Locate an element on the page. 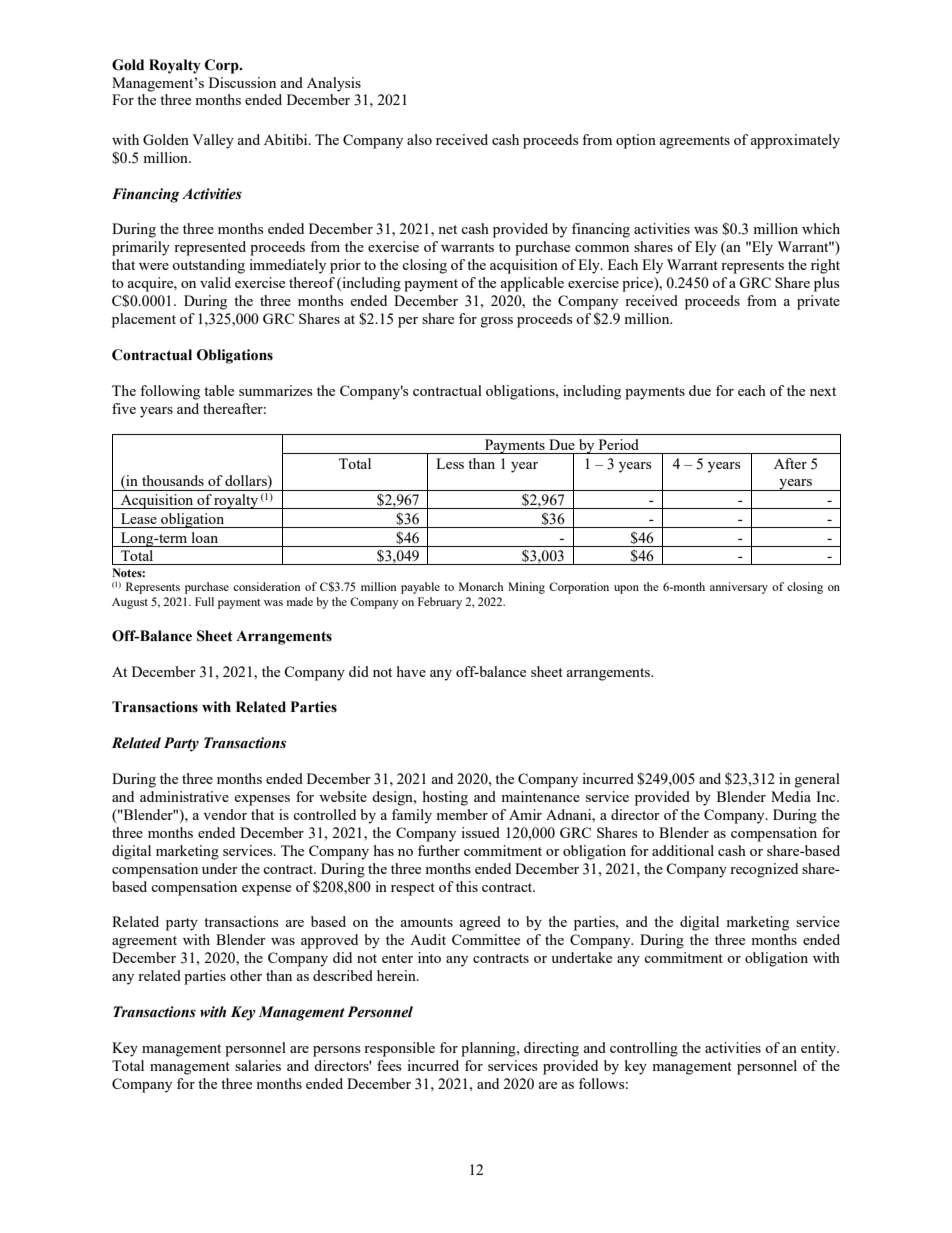  Full is located at coordinates (204, 601).
